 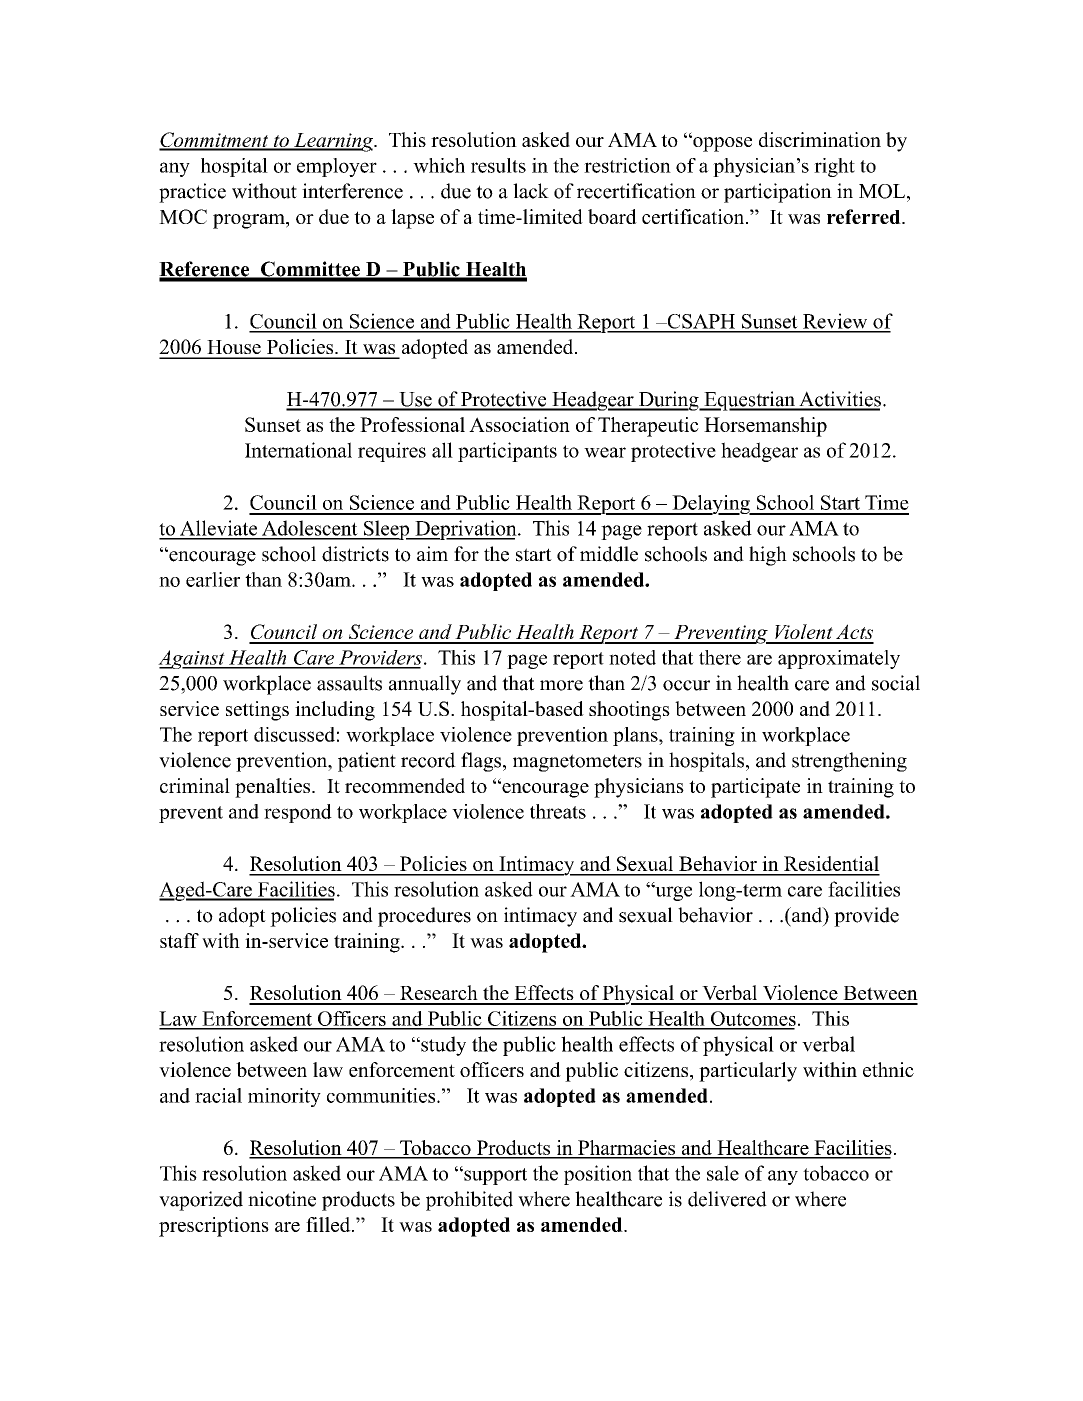 I want to click on International, so click(x=298, y=450).
